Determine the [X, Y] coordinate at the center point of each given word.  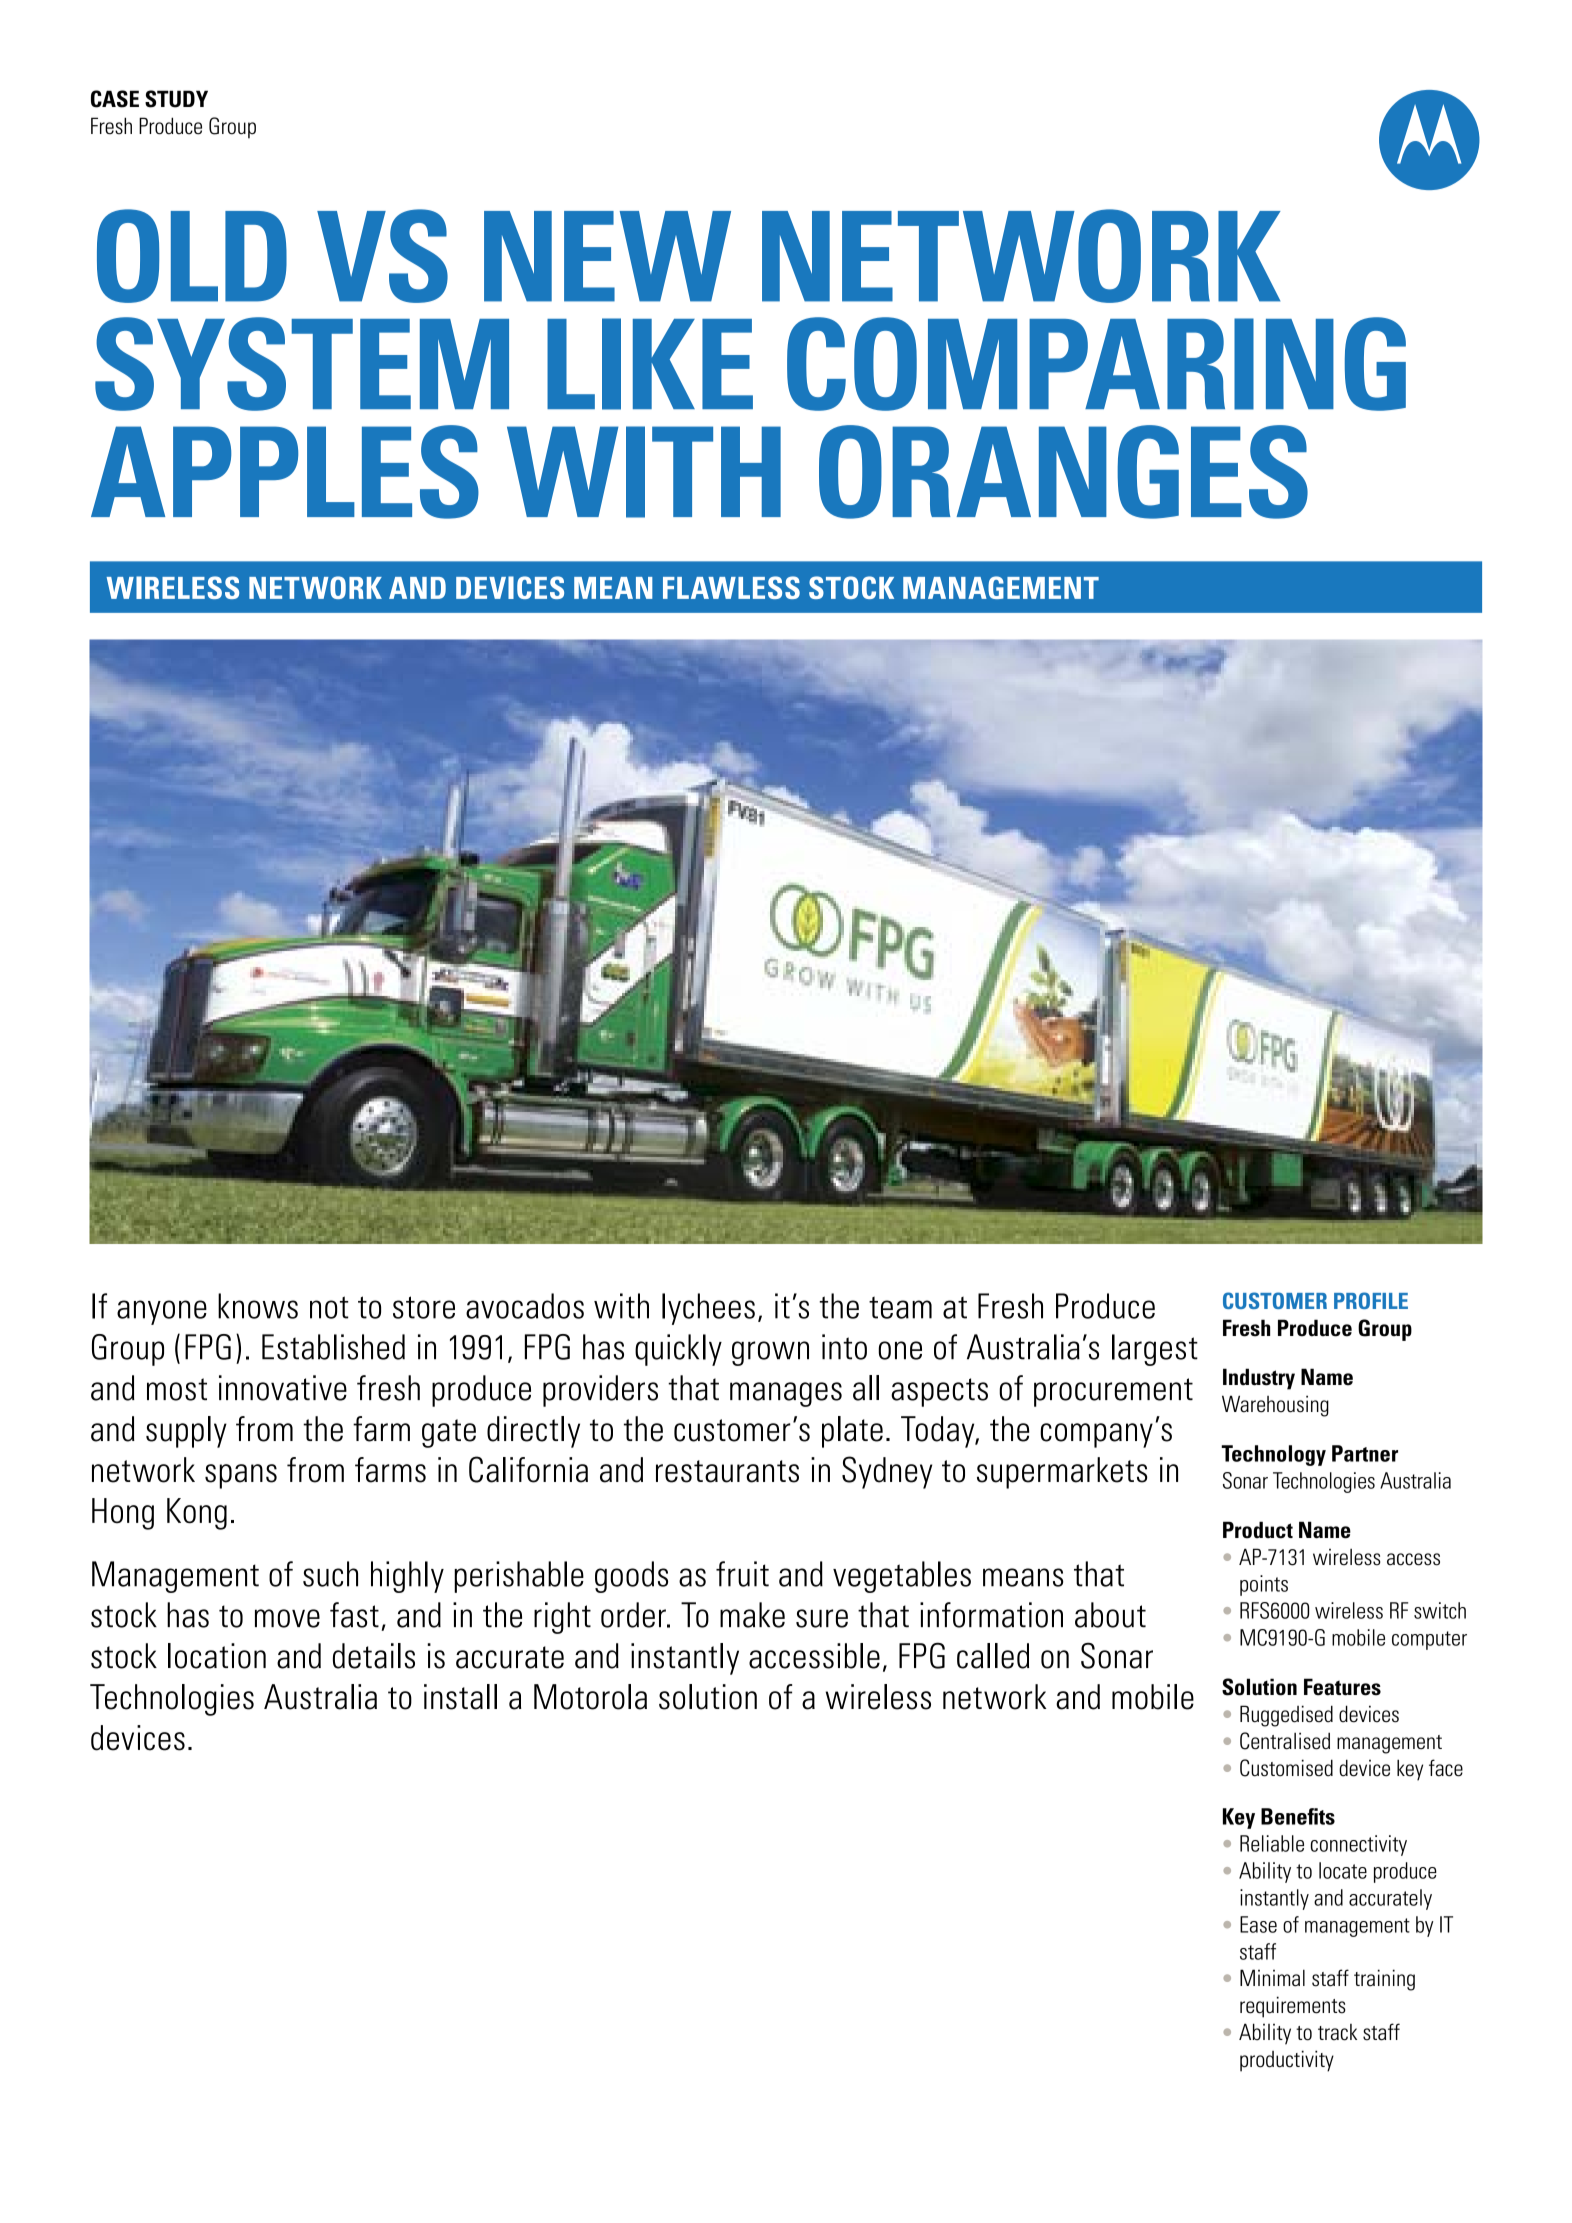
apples [285, 472]
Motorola [590, 1697]
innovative [283, 1388]
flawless [731, 587]
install [460, 1697]
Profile [1371, 1300]
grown [770, 1353]
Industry [1259, 1379]
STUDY [176, 99]
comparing [1096, 364]
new [607, 256]
